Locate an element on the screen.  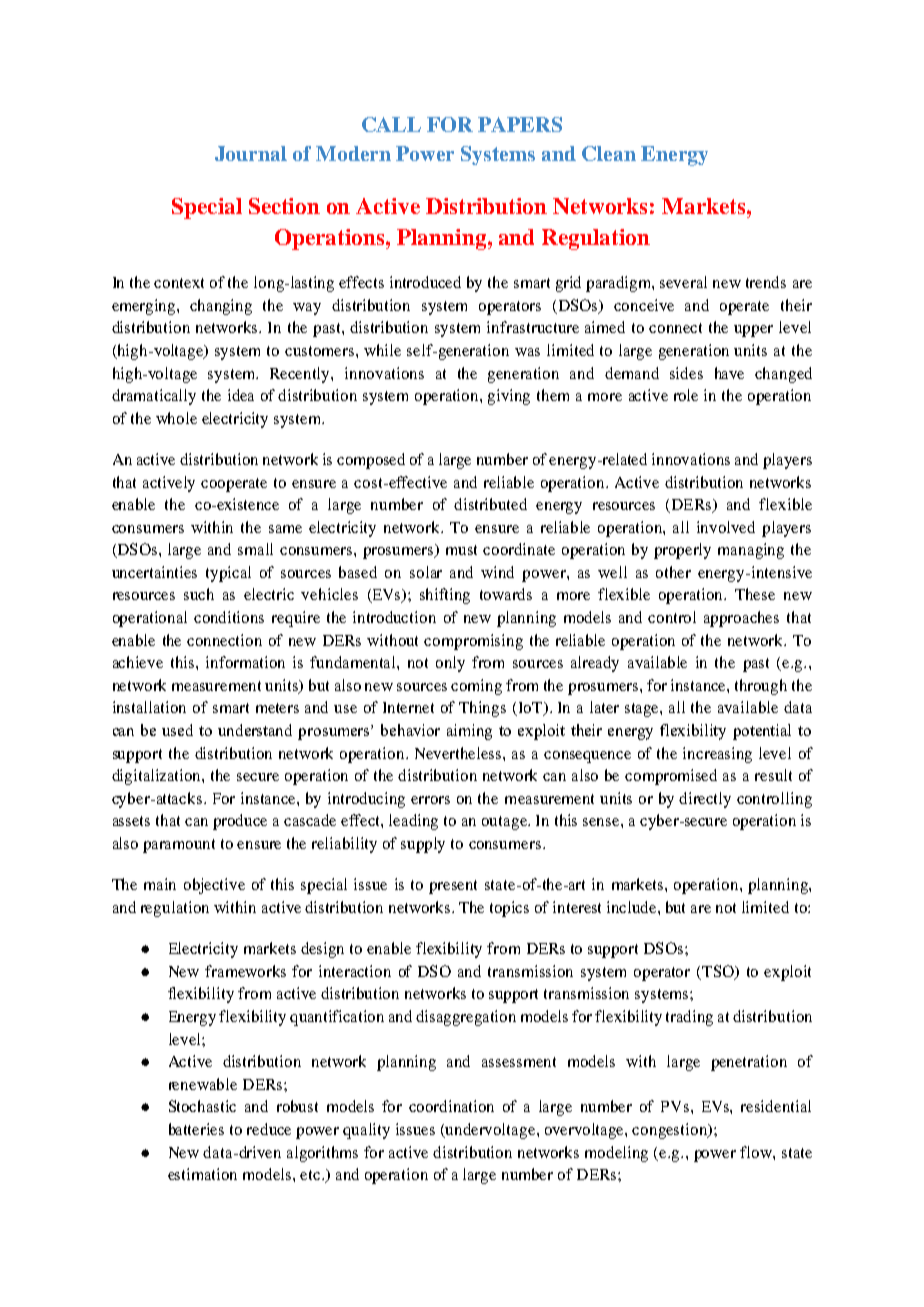
compromising is located at coordinates (473, 642).
